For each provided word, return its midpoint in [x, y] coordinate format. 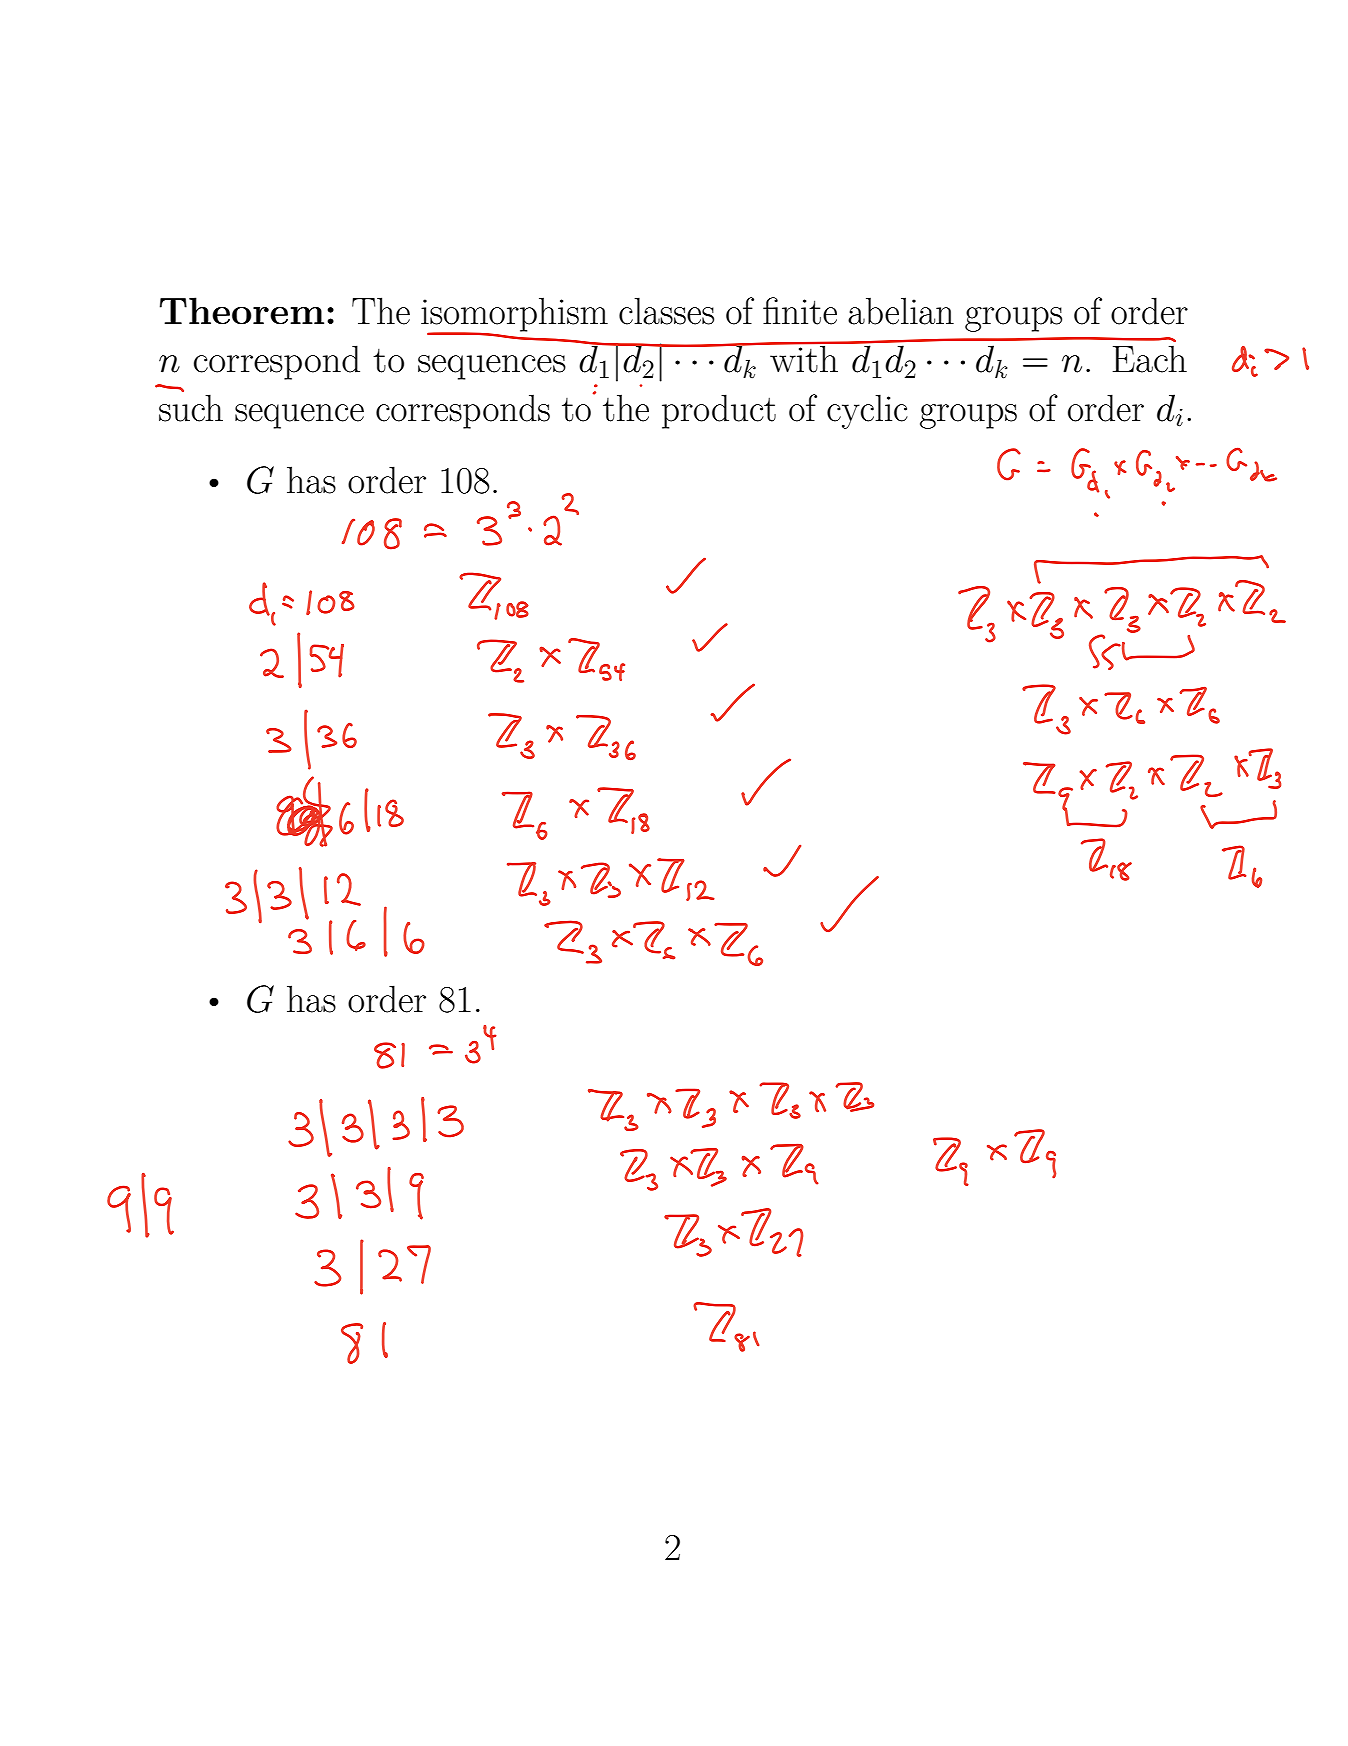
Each [1150, 359]
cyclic [867, 411]
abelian [901, 311]
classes [666, 311]
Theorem [242, 311]
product [719, 411]
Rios [498, 604]
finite [800, 311]
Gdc [1251, 469]
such [191, 408]
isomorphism [514, 315]
